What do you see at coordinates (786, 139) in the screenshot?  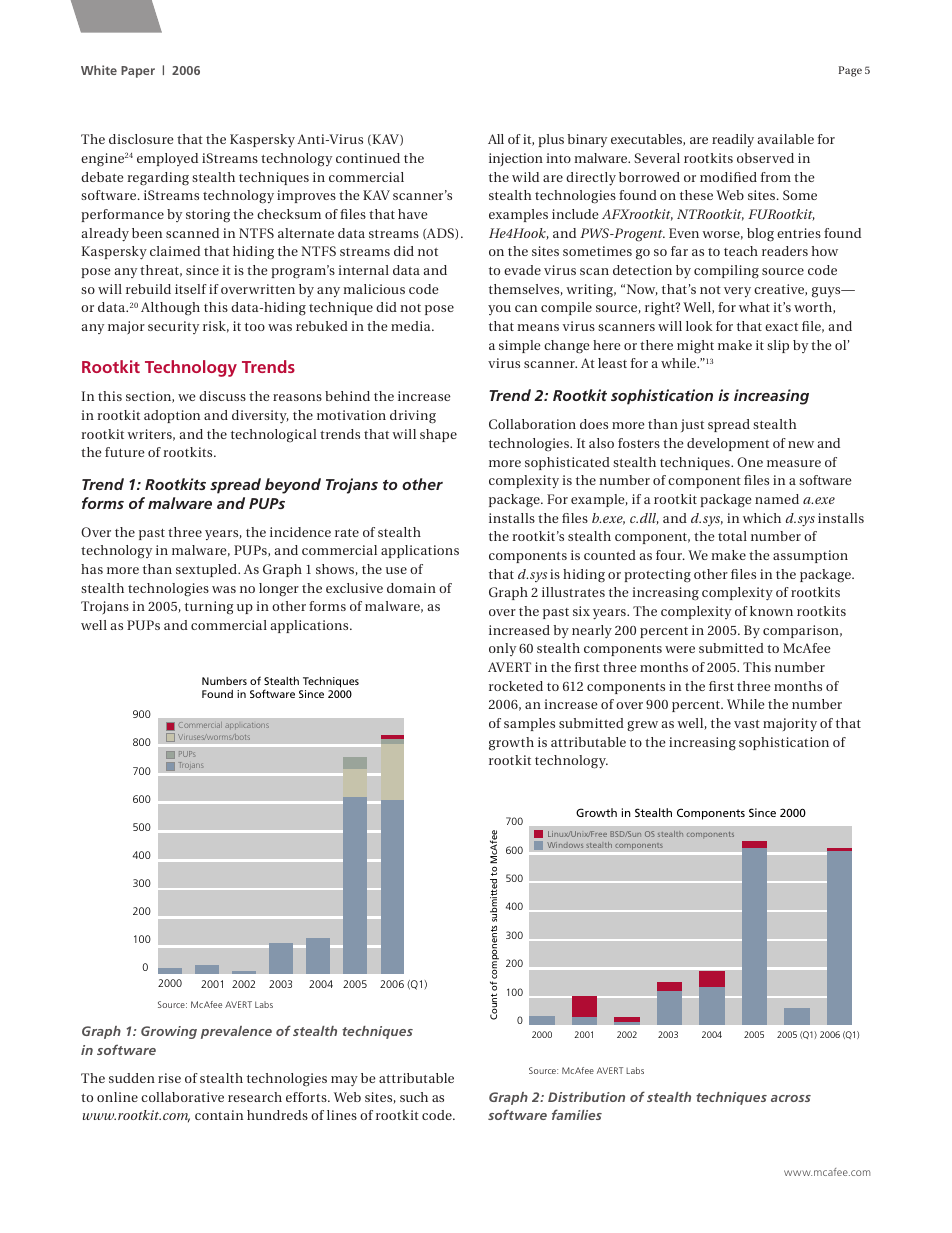 I see `available` at bounding box center [786, 139].
